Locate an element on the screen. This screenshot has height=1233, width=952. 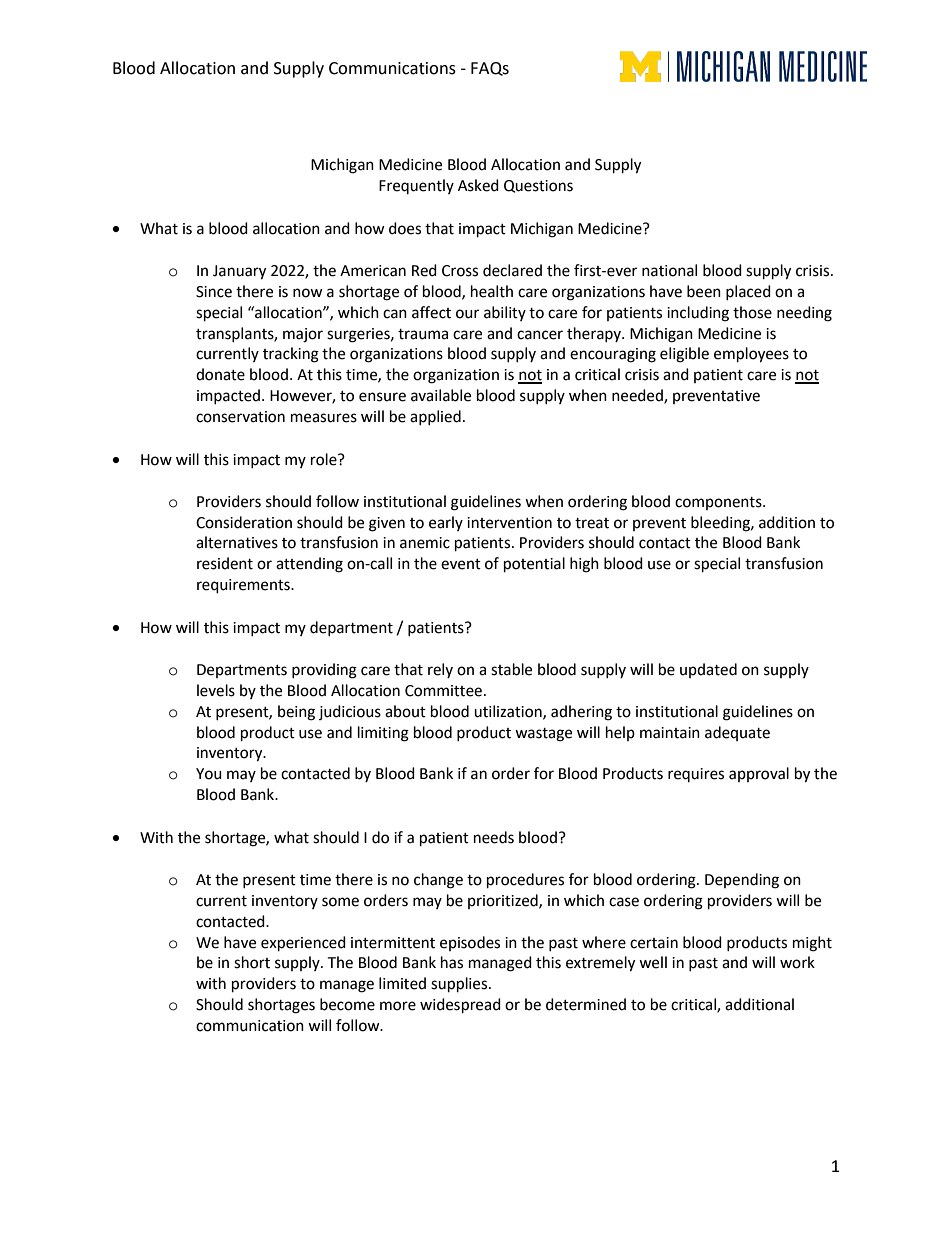
supplies is located at coordinates (460, 985).
